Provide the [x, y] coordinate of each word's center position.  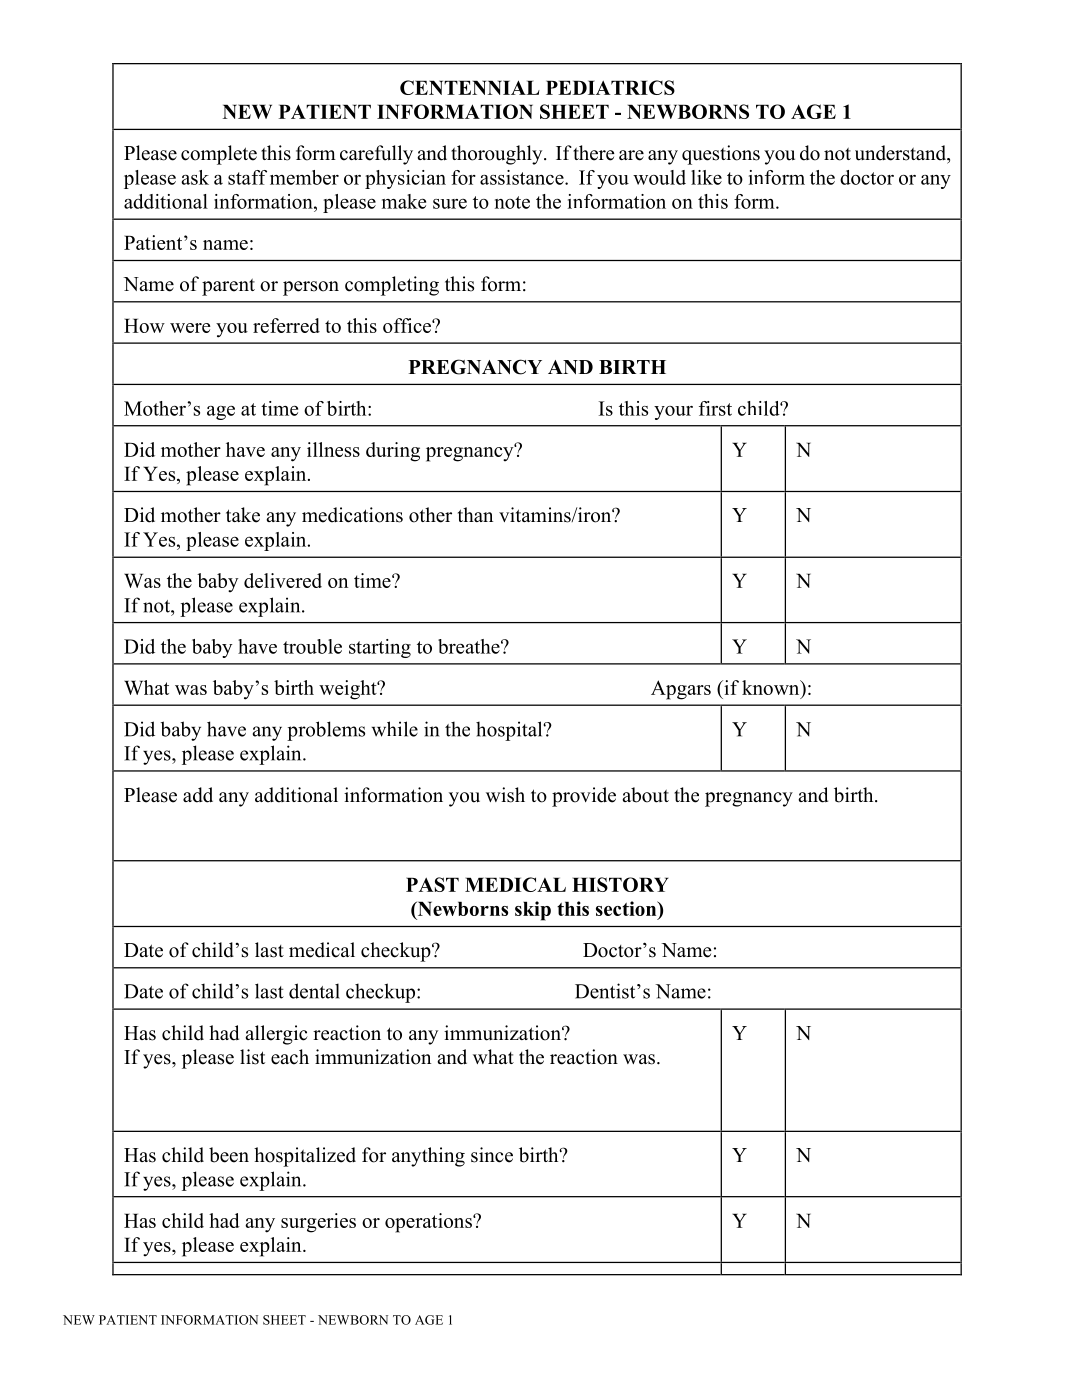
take [243, 515]
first [715, 408]
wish [505, 795]
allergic [276, 1035]
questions [721, 155]
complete [219, 155]
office [408, 325]
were [190, 328]
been [229, 1155]
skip [533, 911]
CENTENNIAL [470, 87]
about [645, 795]
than [475, 514]
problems [326, 731]
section [627, 908]
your [673, 413]
